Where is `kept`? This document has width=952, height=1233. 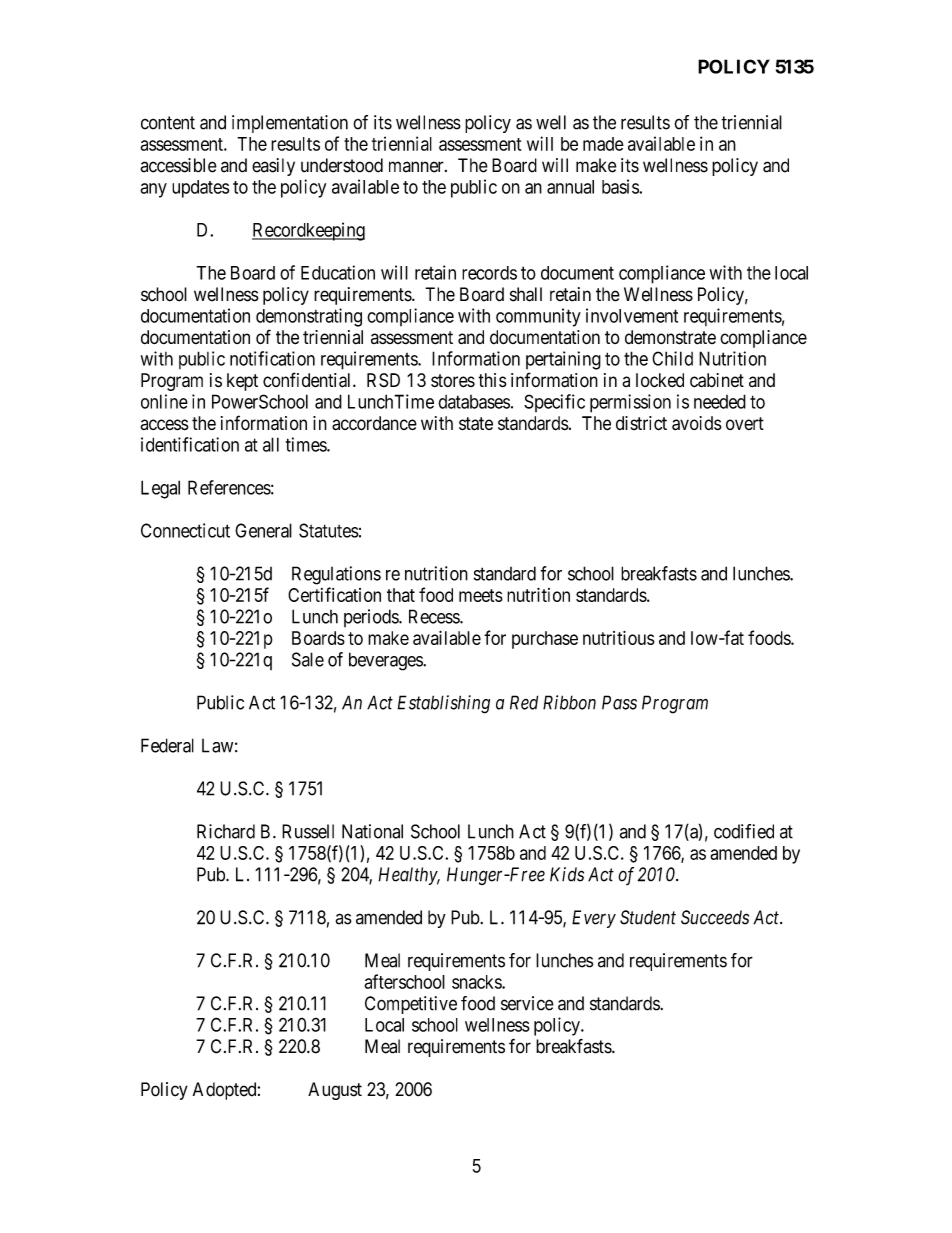
kept is located at coordinates (242, 382).
